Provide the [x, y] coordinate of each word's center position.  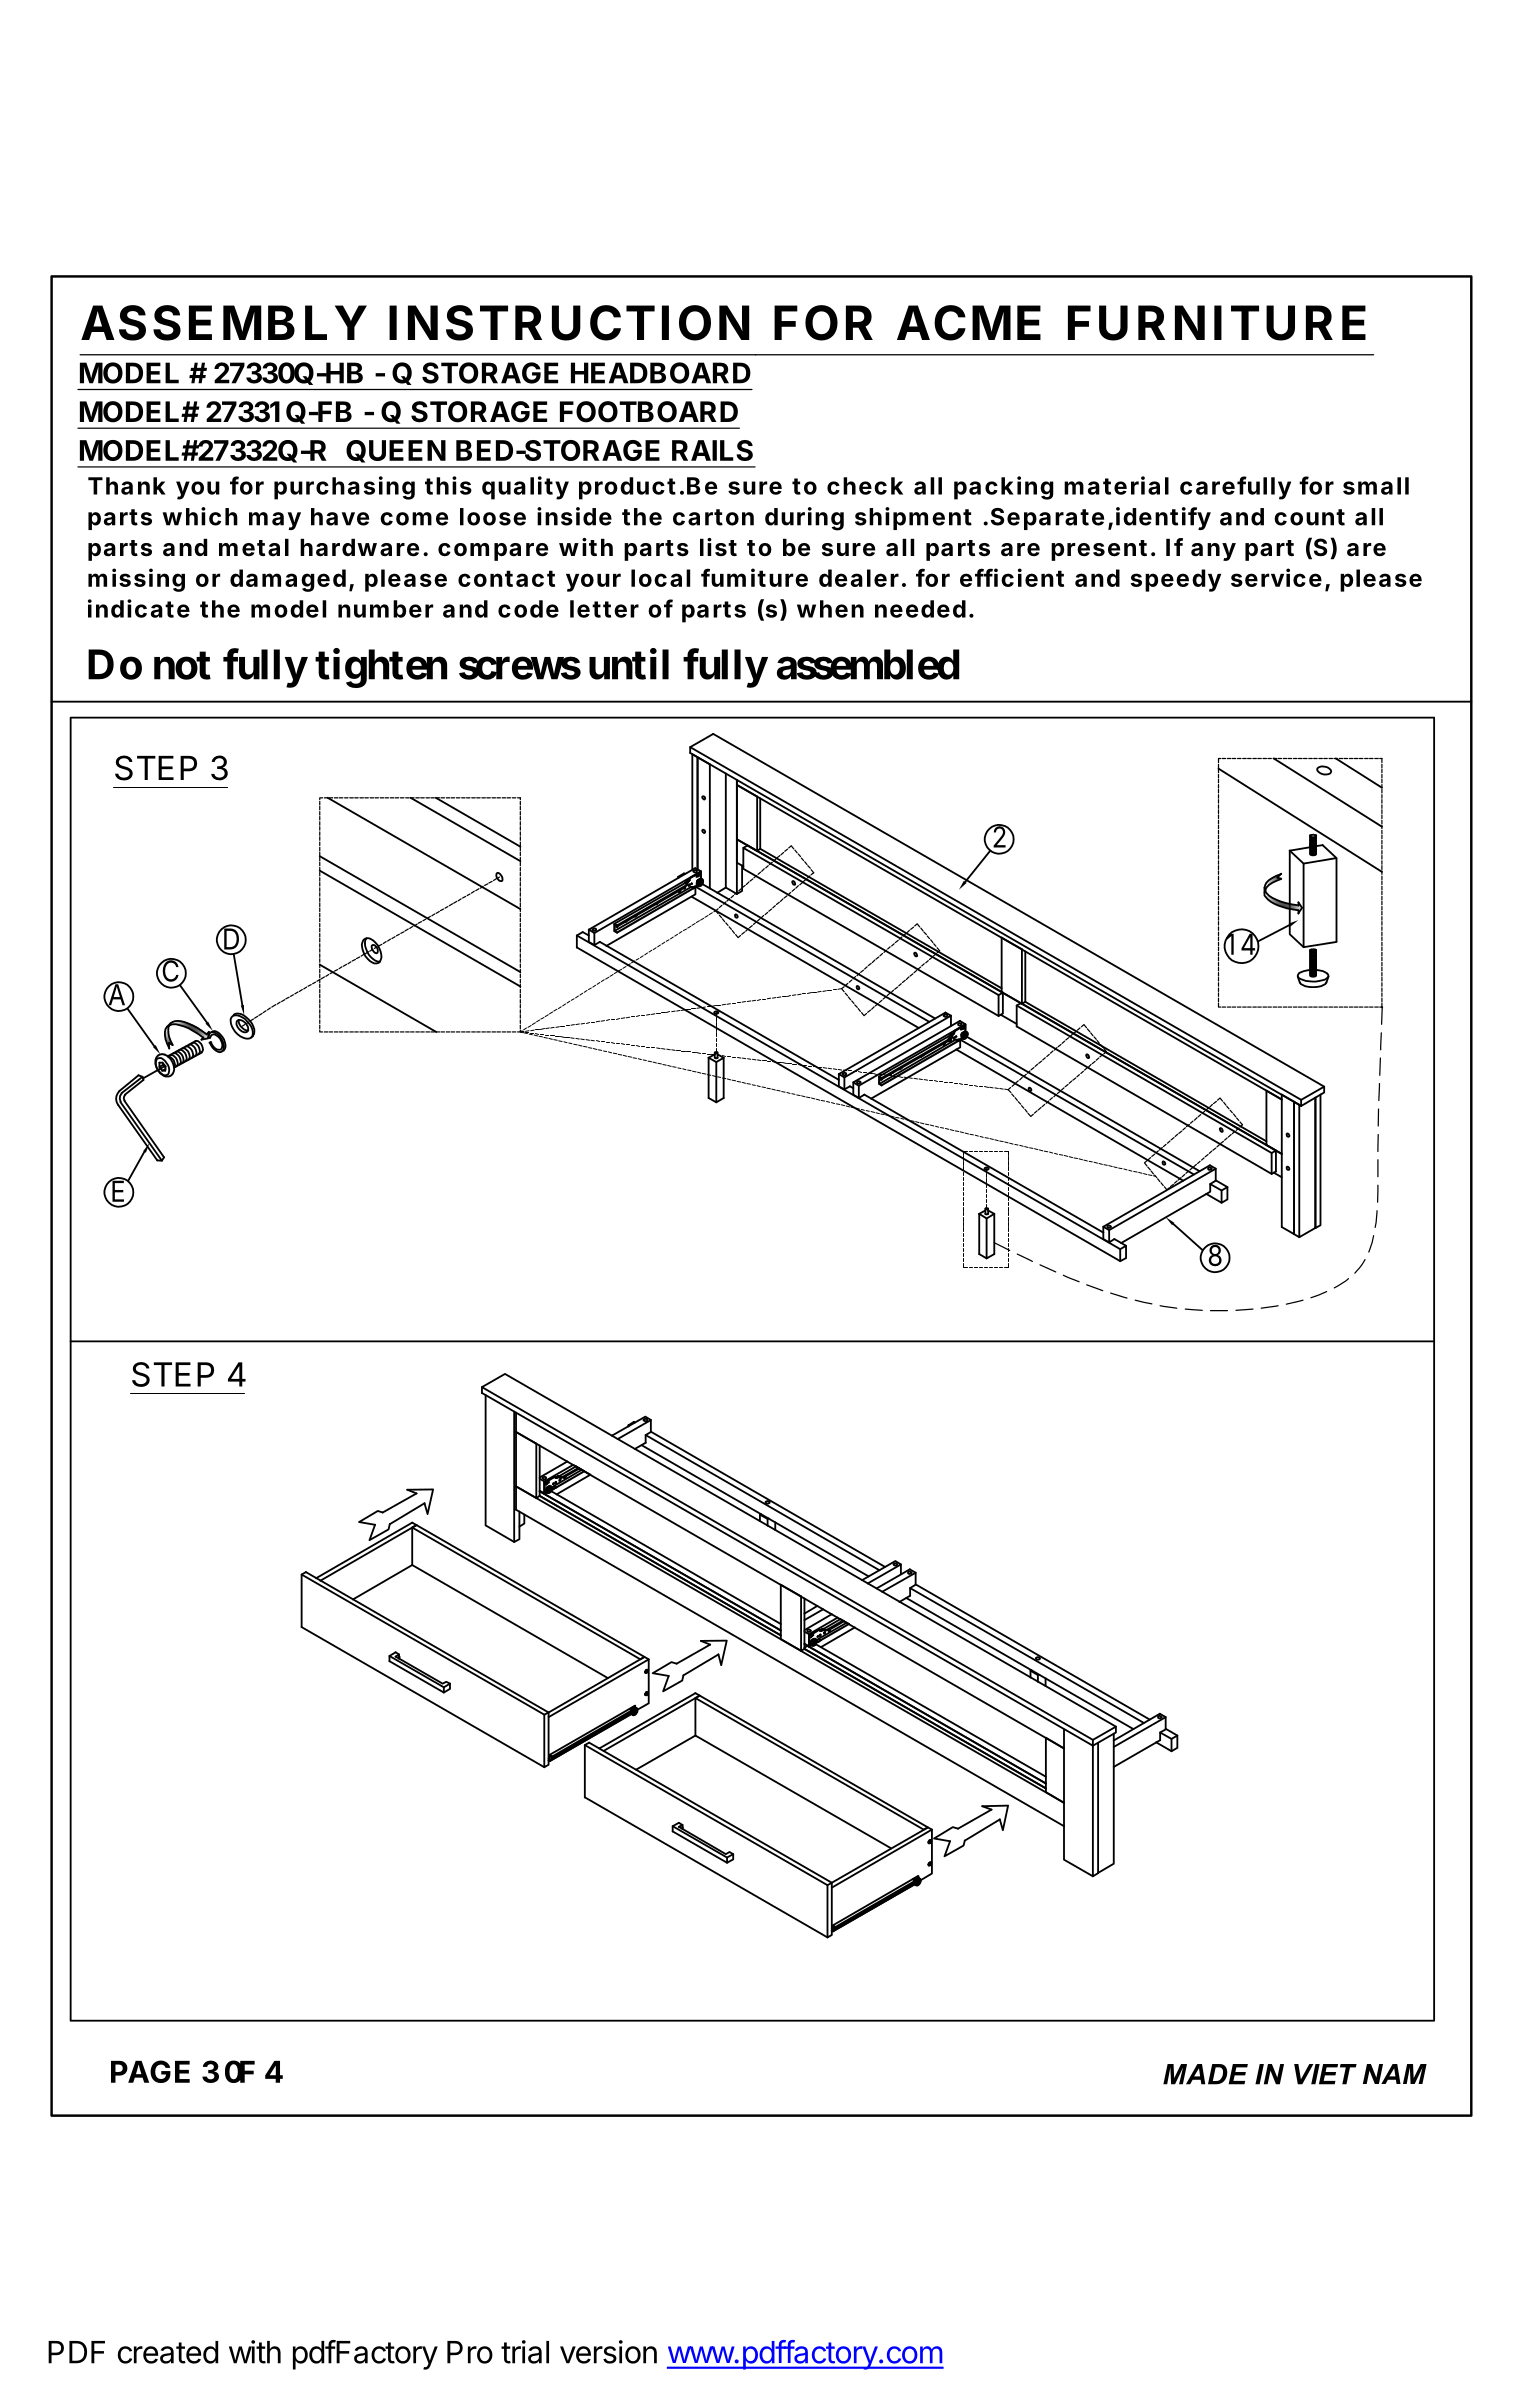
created [168, 2352]
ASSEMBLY [224, 323]
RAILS [712, 450]
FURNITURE [1217, 323]
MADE [1205, 2074]
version [608, 2352]
